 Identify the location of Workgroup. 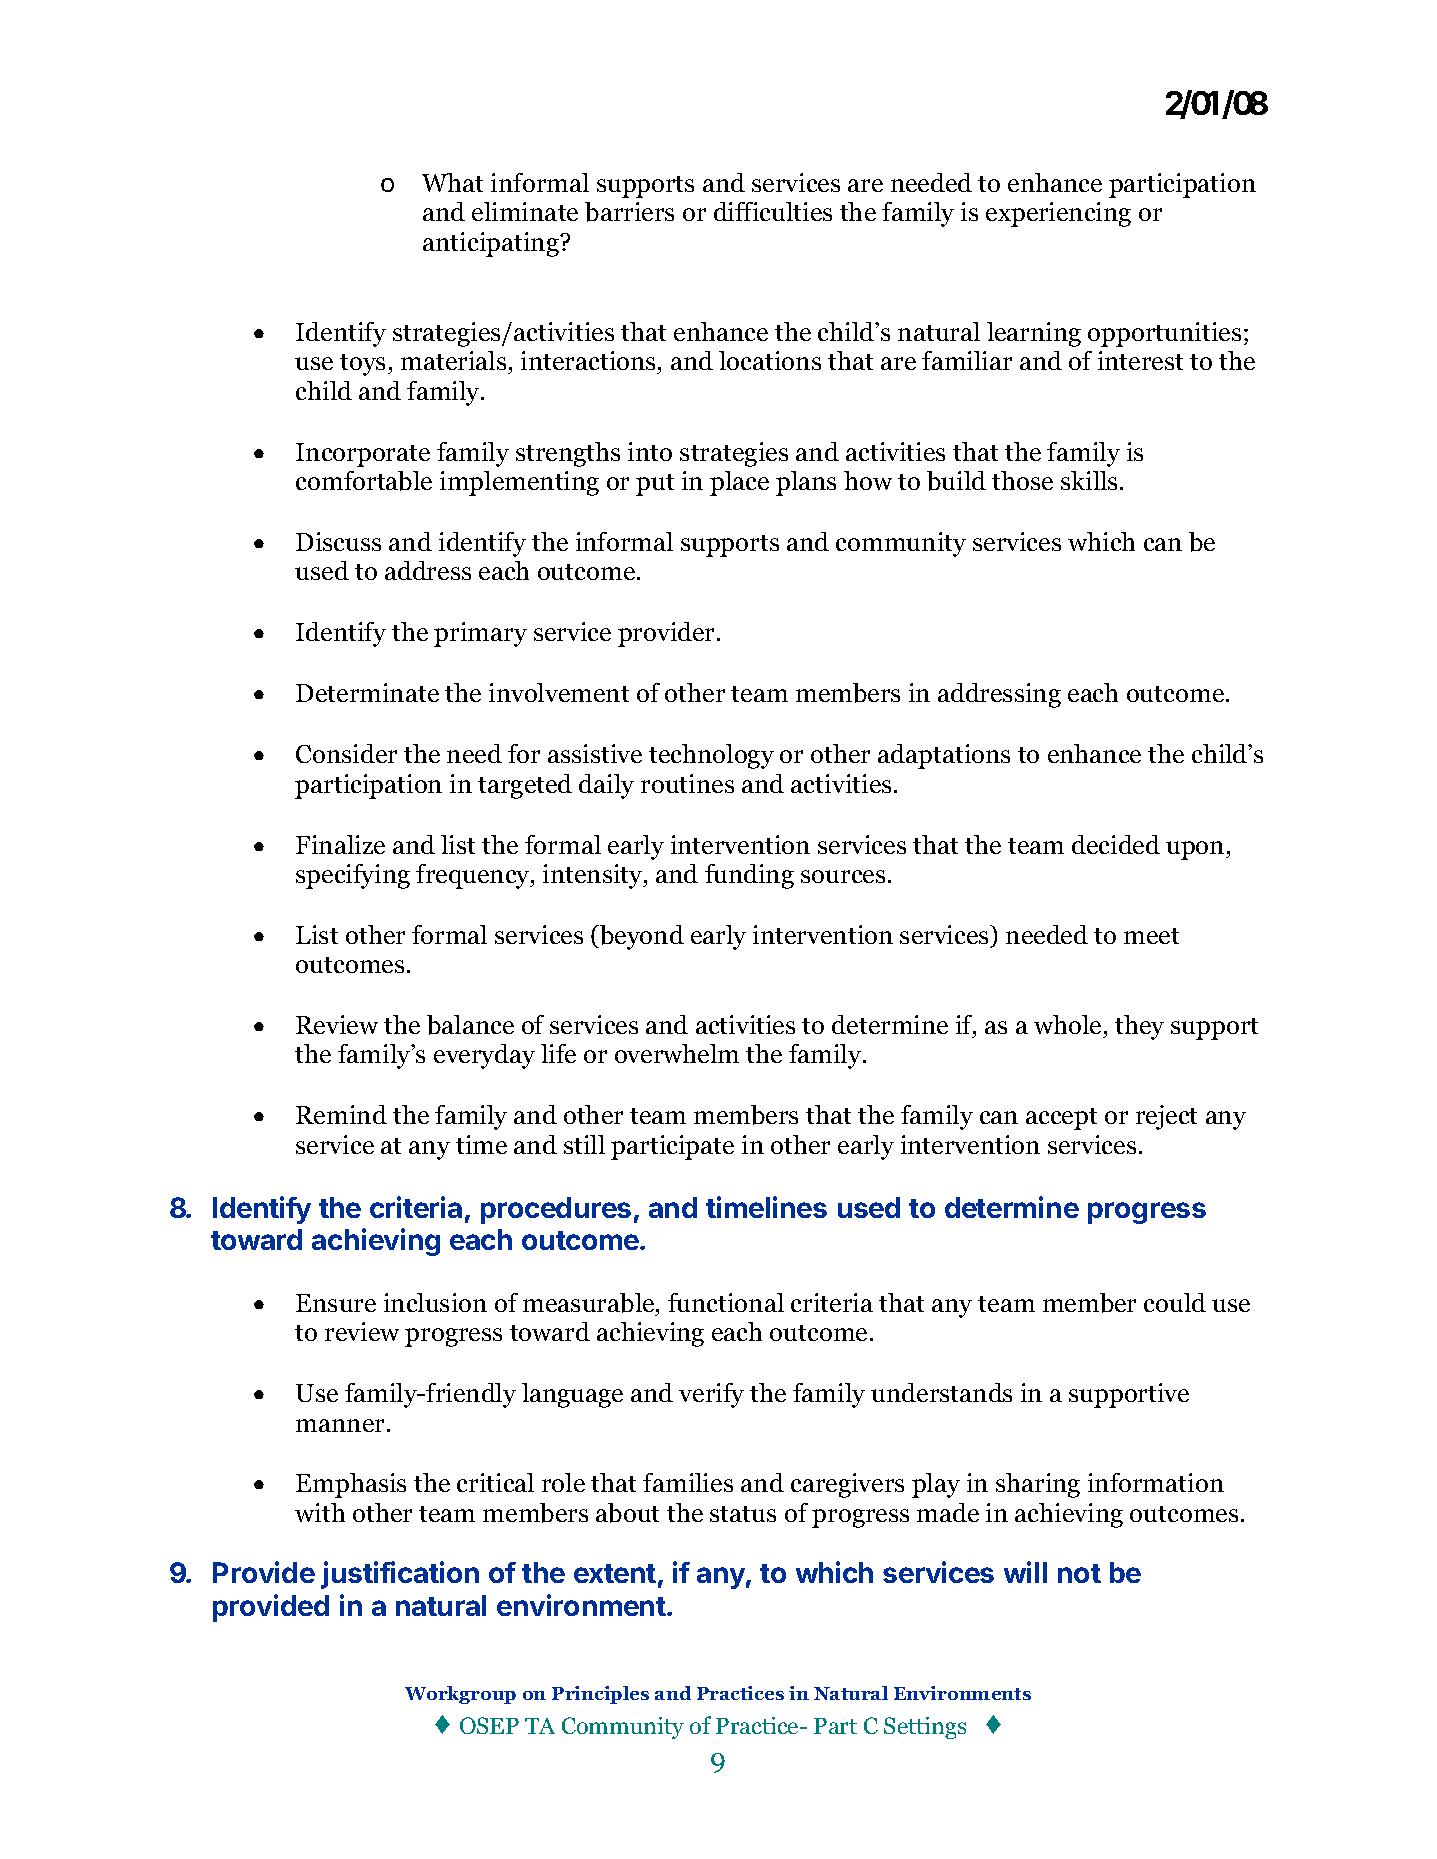
(460, 1695).
